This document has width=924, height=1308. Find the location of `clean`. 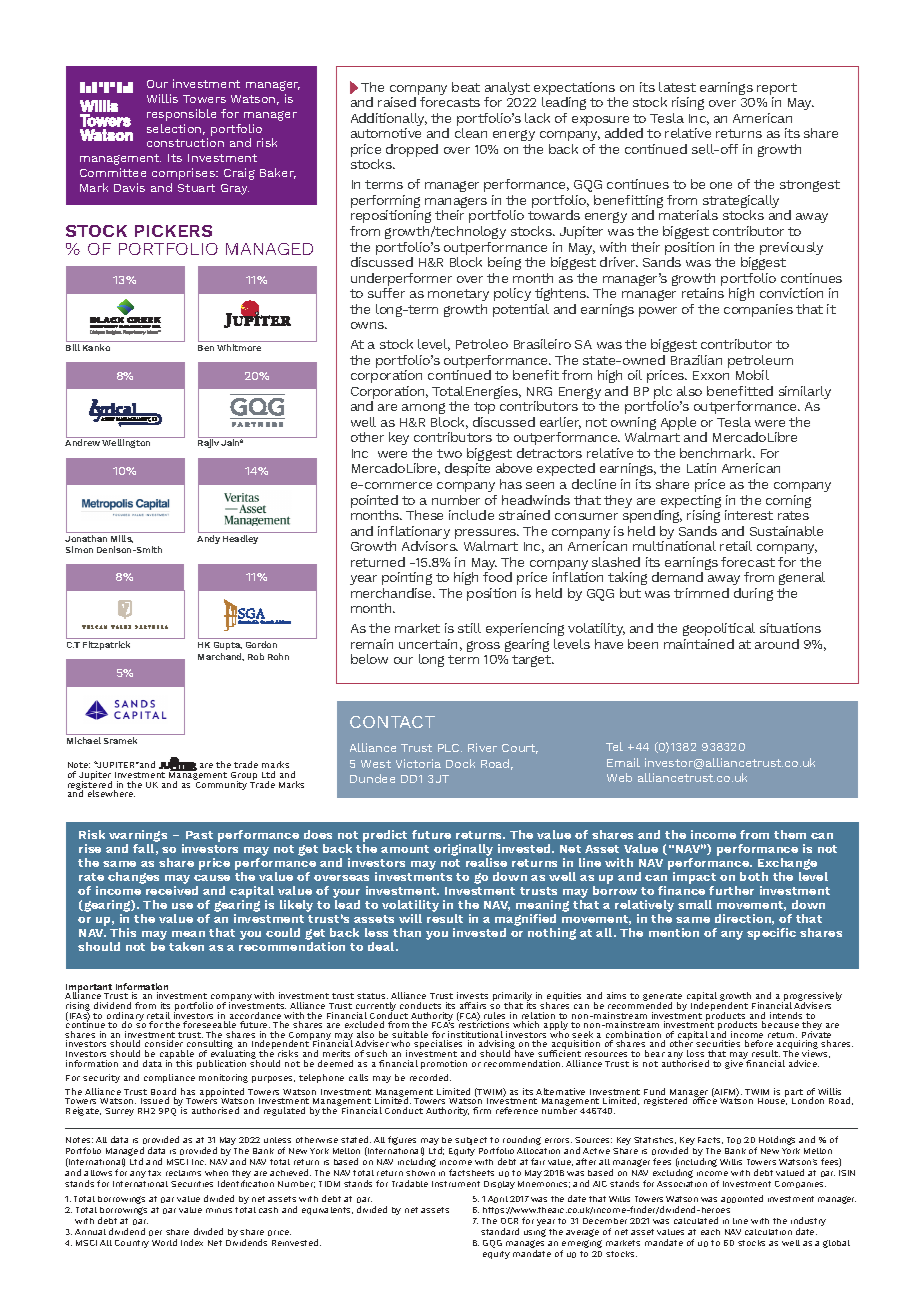

clean is located at coordinates (471, 133).
